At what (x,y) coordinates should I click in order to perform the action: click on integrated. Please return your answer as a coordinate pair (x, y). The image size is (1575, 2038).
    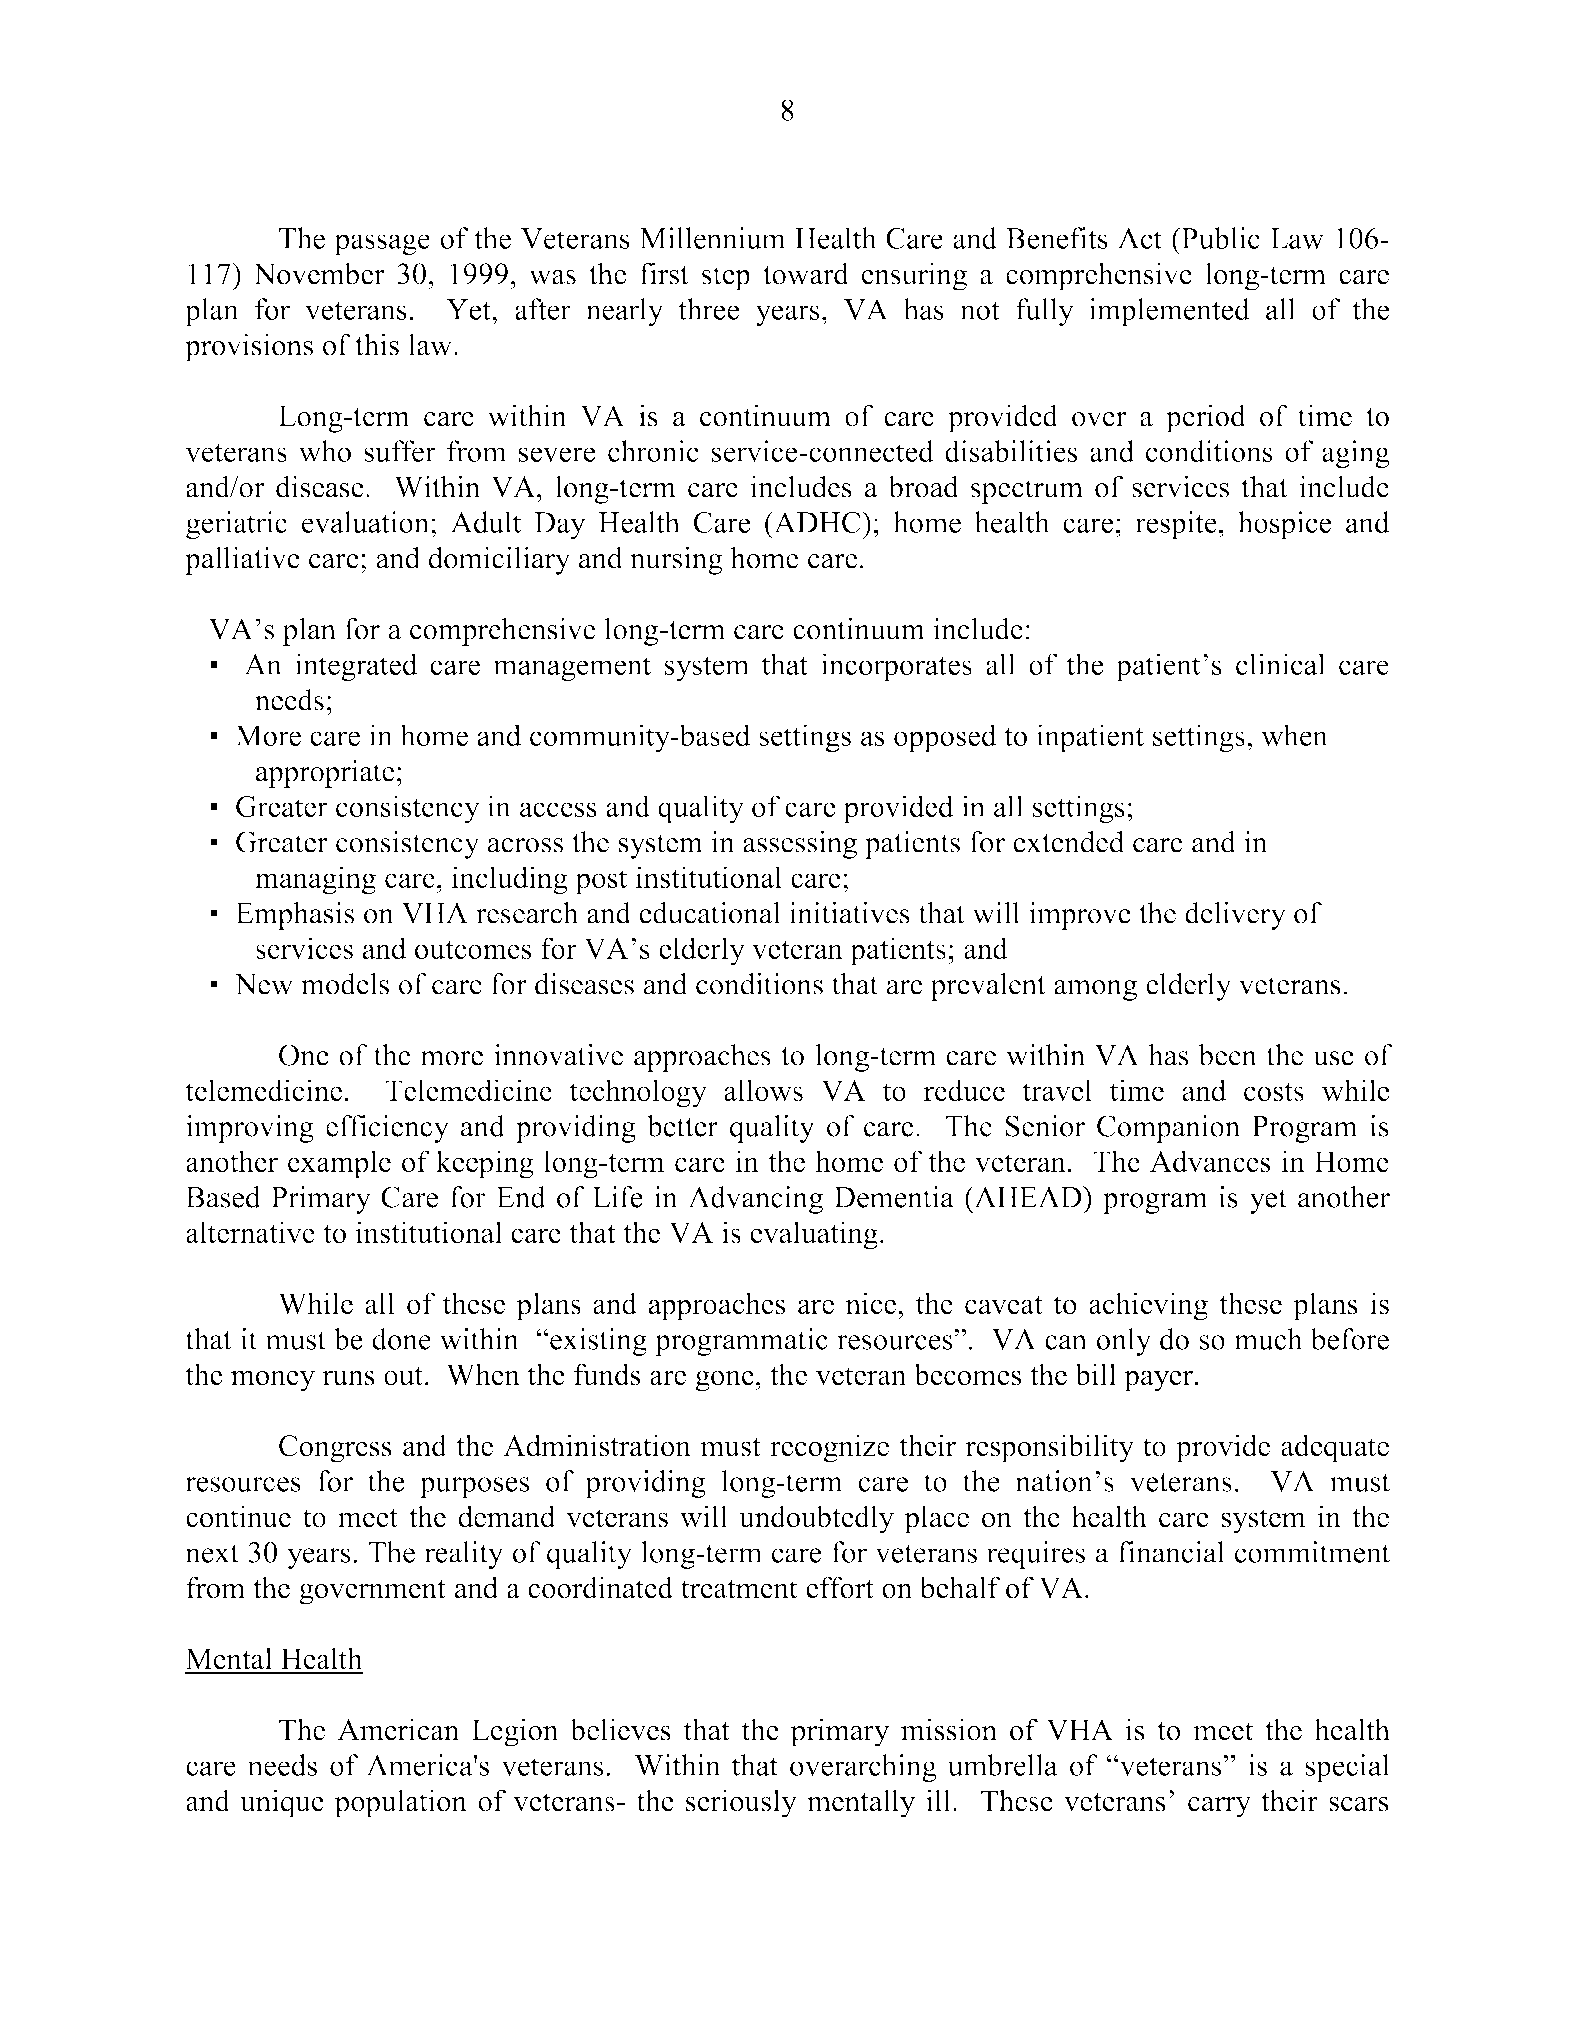
    Looking at the image, I should click on (356, 667).
